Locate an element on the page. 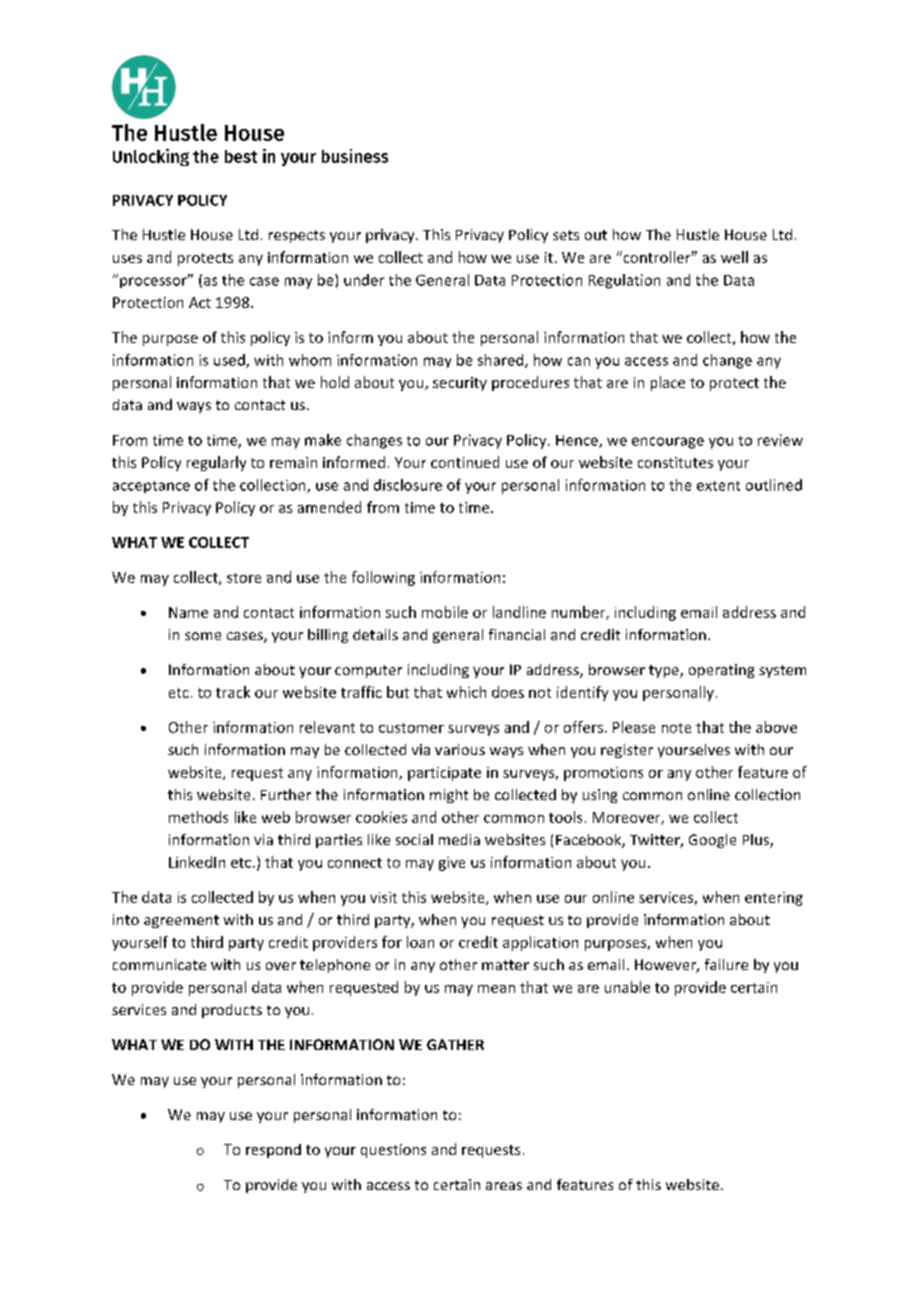  participate is located at coordinates (444, 774).
